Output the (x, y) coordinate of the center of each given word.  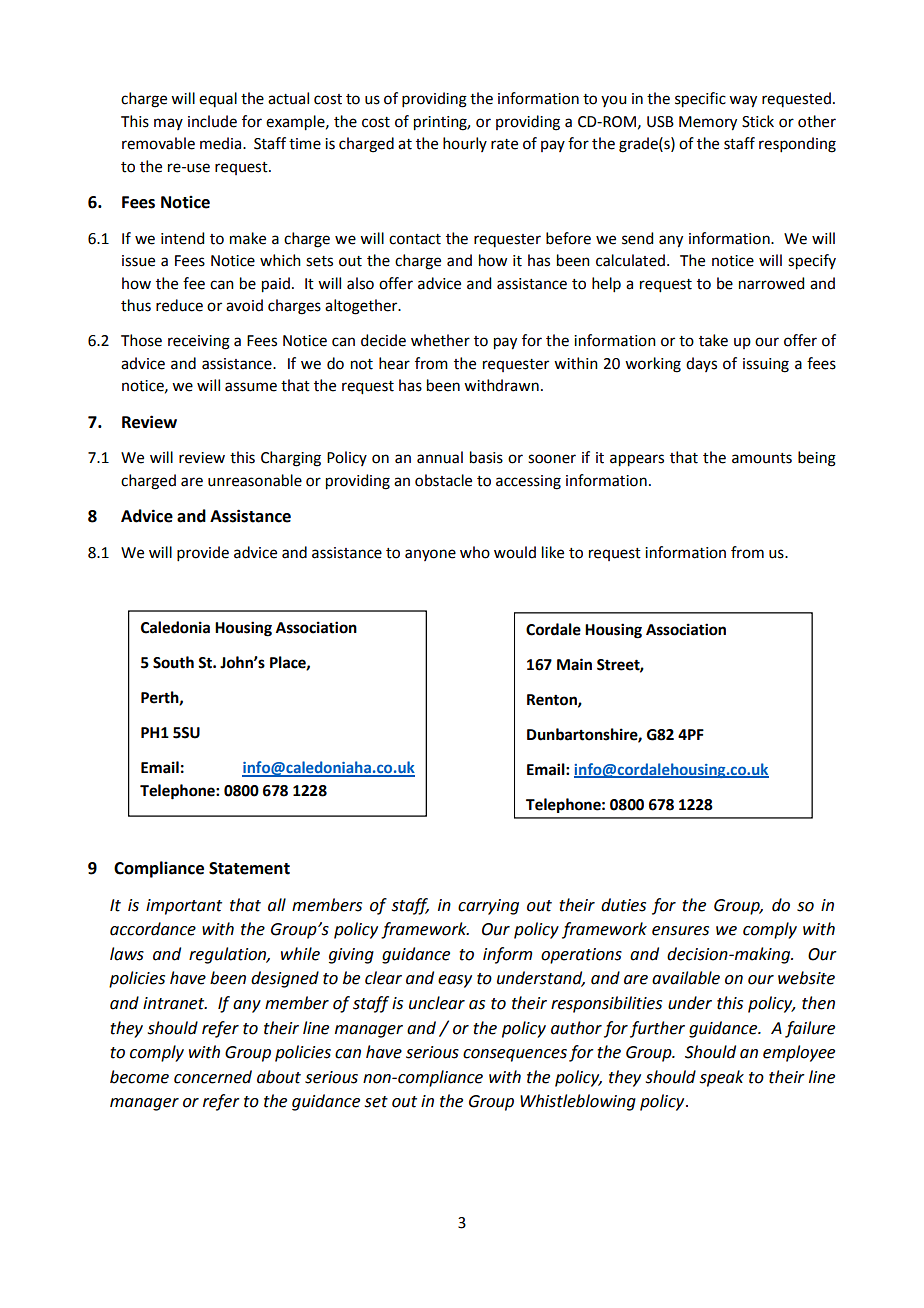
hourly (465, 144)
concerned (213, 1077)
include (212, 121)
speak (722, 1078)
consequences (515, 1055)
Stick (758, 121)
